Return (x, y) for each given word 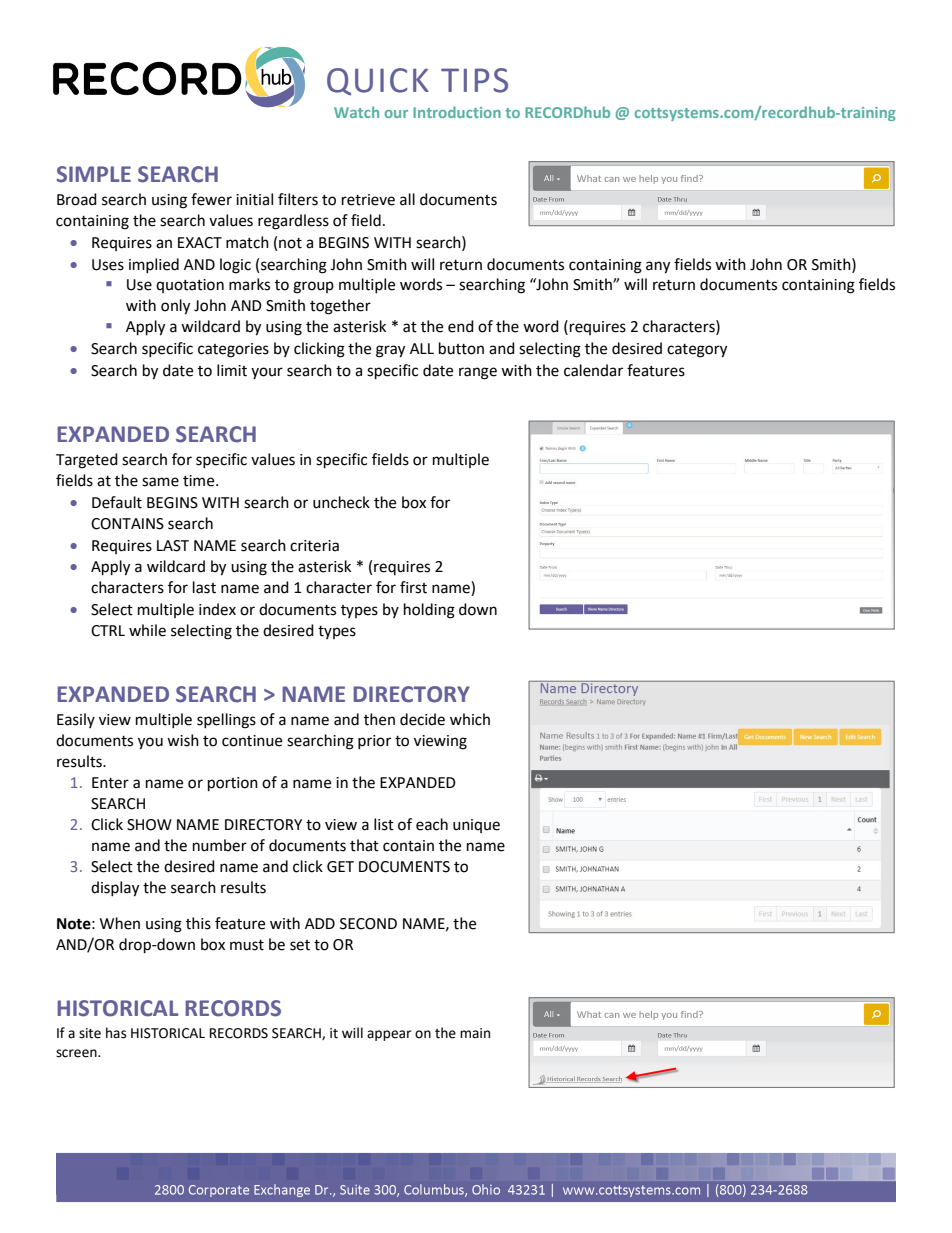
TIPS (474, 80)
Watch (356, 112)
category (697, 351)
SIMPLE (94, 174)
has (116, 1033)
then (379, 719)
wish (183, 740)
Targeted (87, 461)
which (470, 719)
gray (390, 351)
